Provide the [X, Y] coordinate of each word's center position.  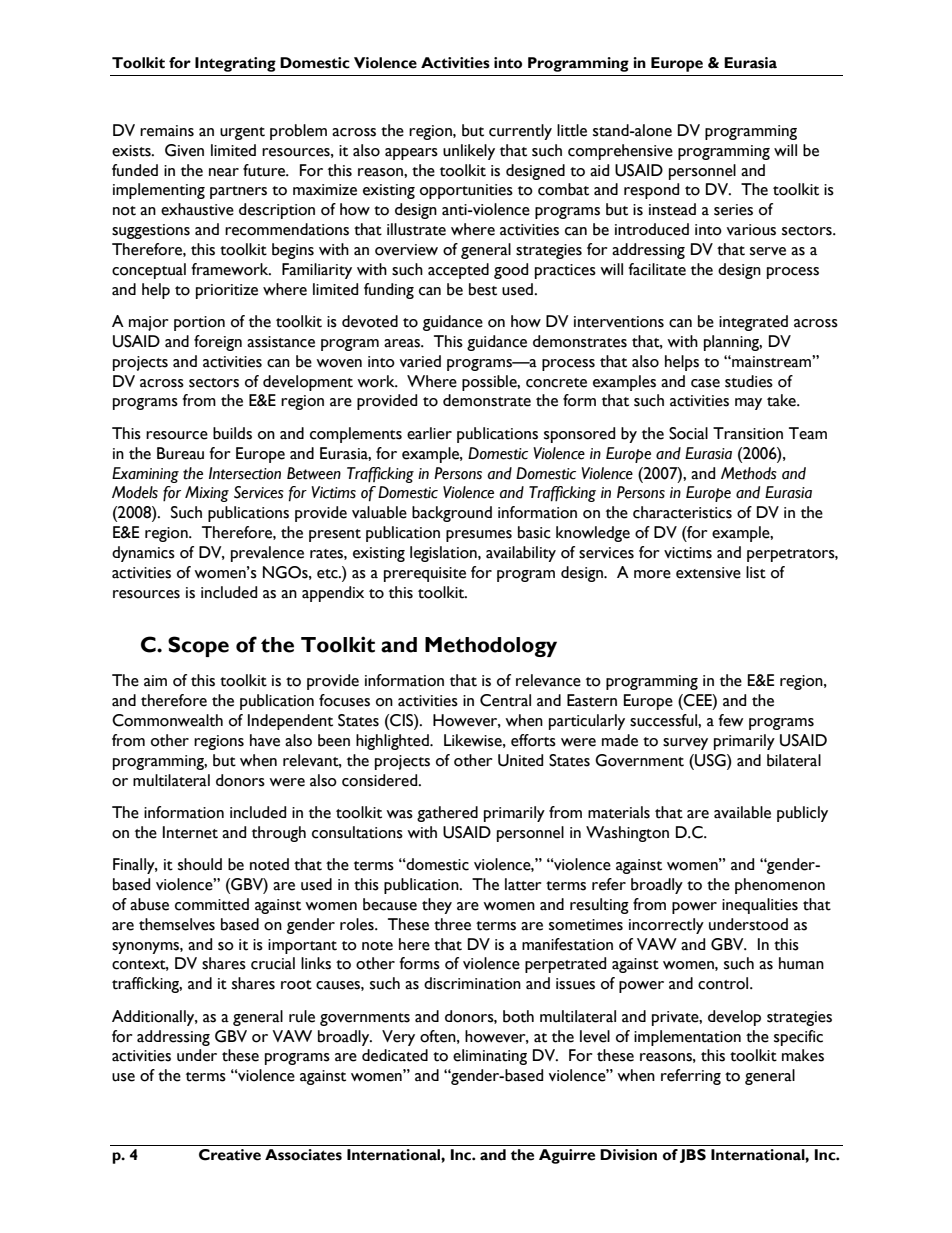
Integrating [235, 64]
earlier [429, 433]
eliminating [490, 1057]
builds [232, 433]
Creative [230, 1155]
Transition [748, 433]
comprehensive [620, 152]
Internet [190, 832]
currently [520, 132]
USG [710, 760]
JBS [693, 1156]
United [520, 760]
